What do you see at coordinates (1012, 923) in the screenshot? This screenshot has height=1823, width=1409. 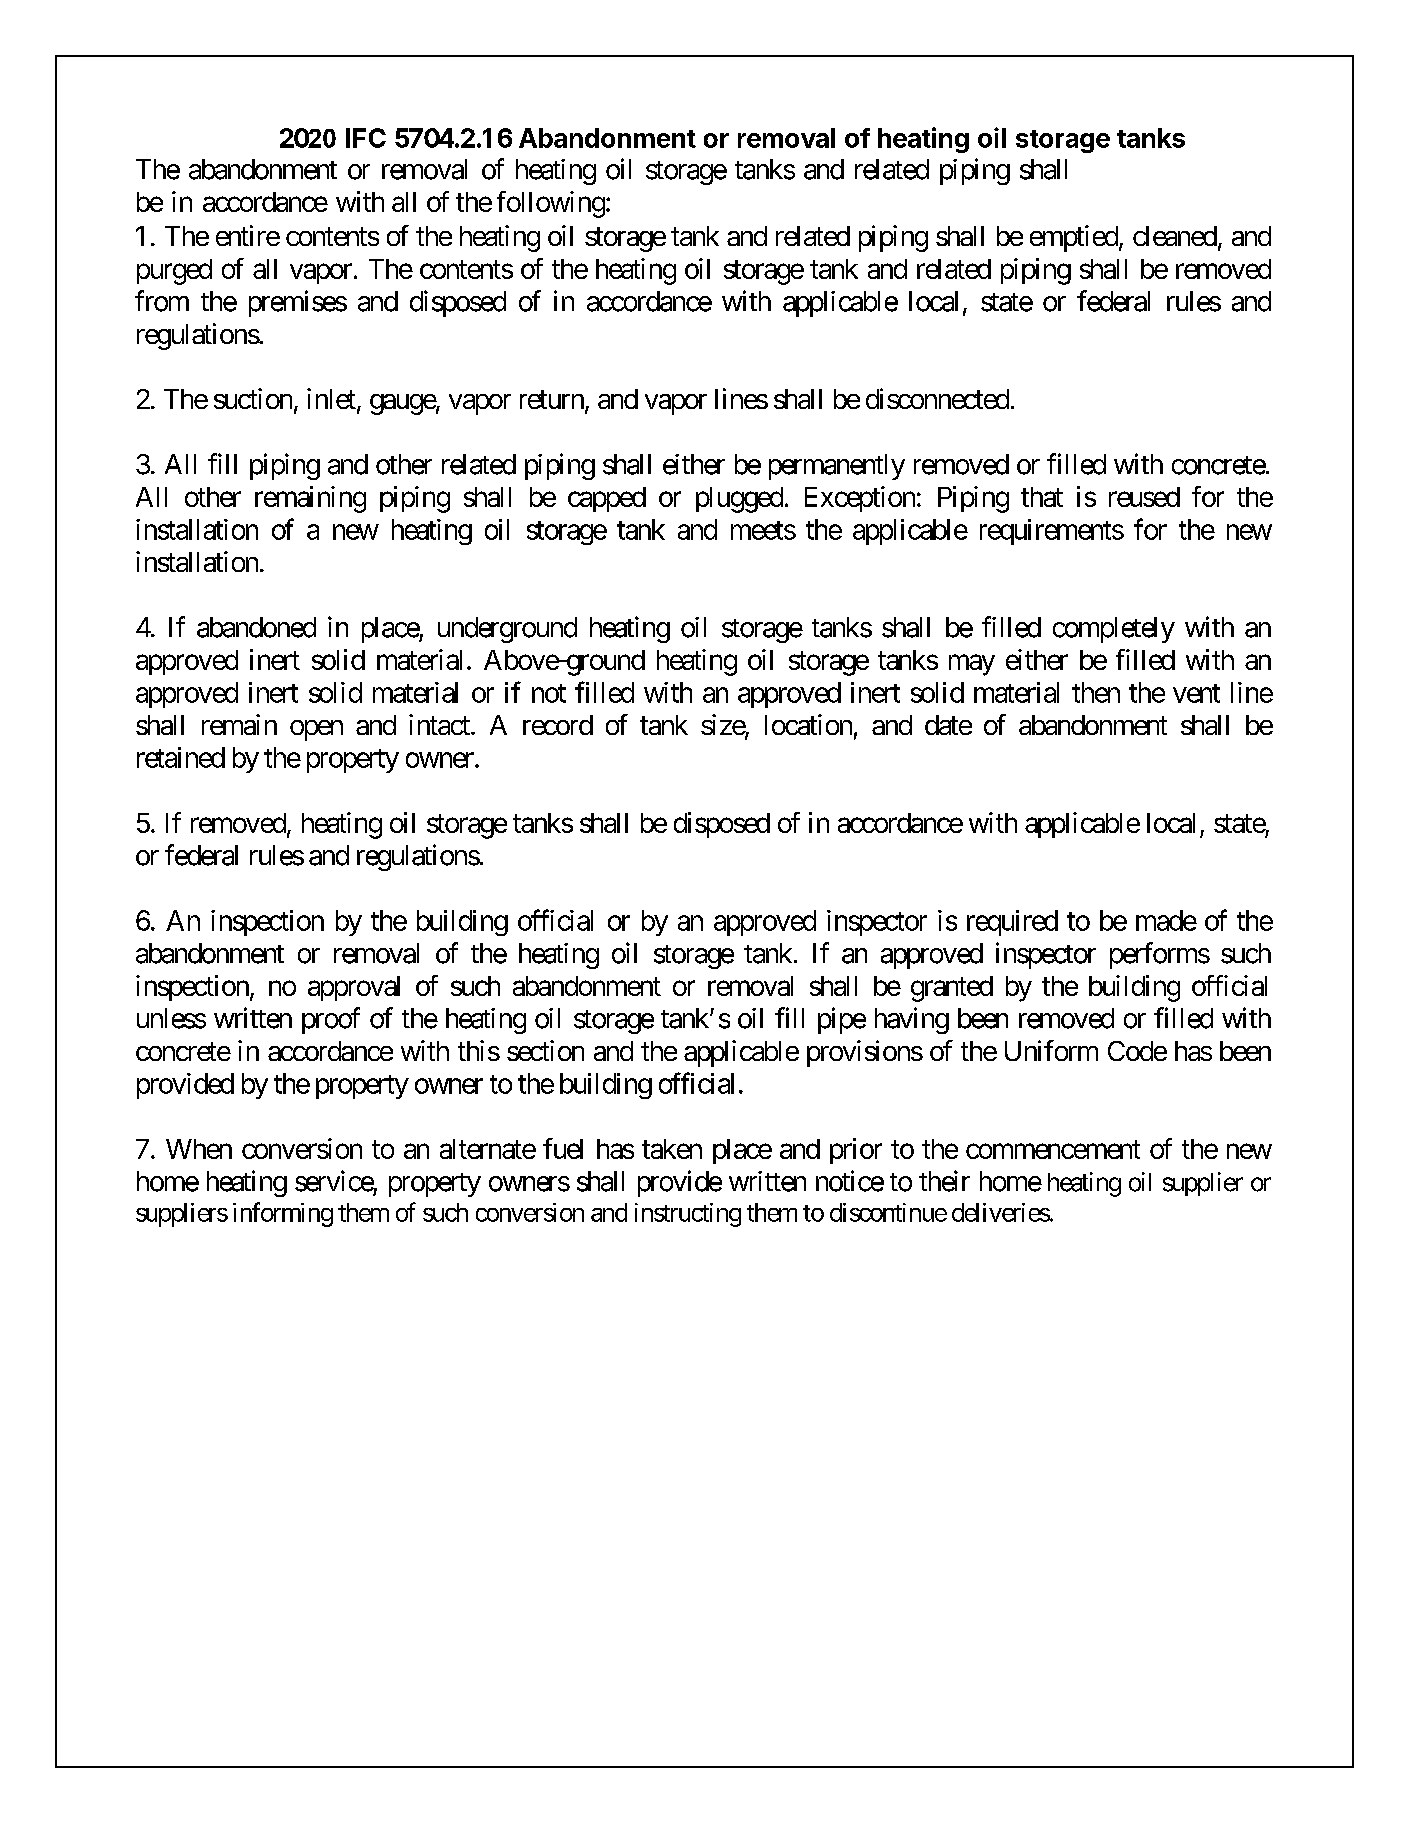 I see `required` at bounding box center [1012, 923].
